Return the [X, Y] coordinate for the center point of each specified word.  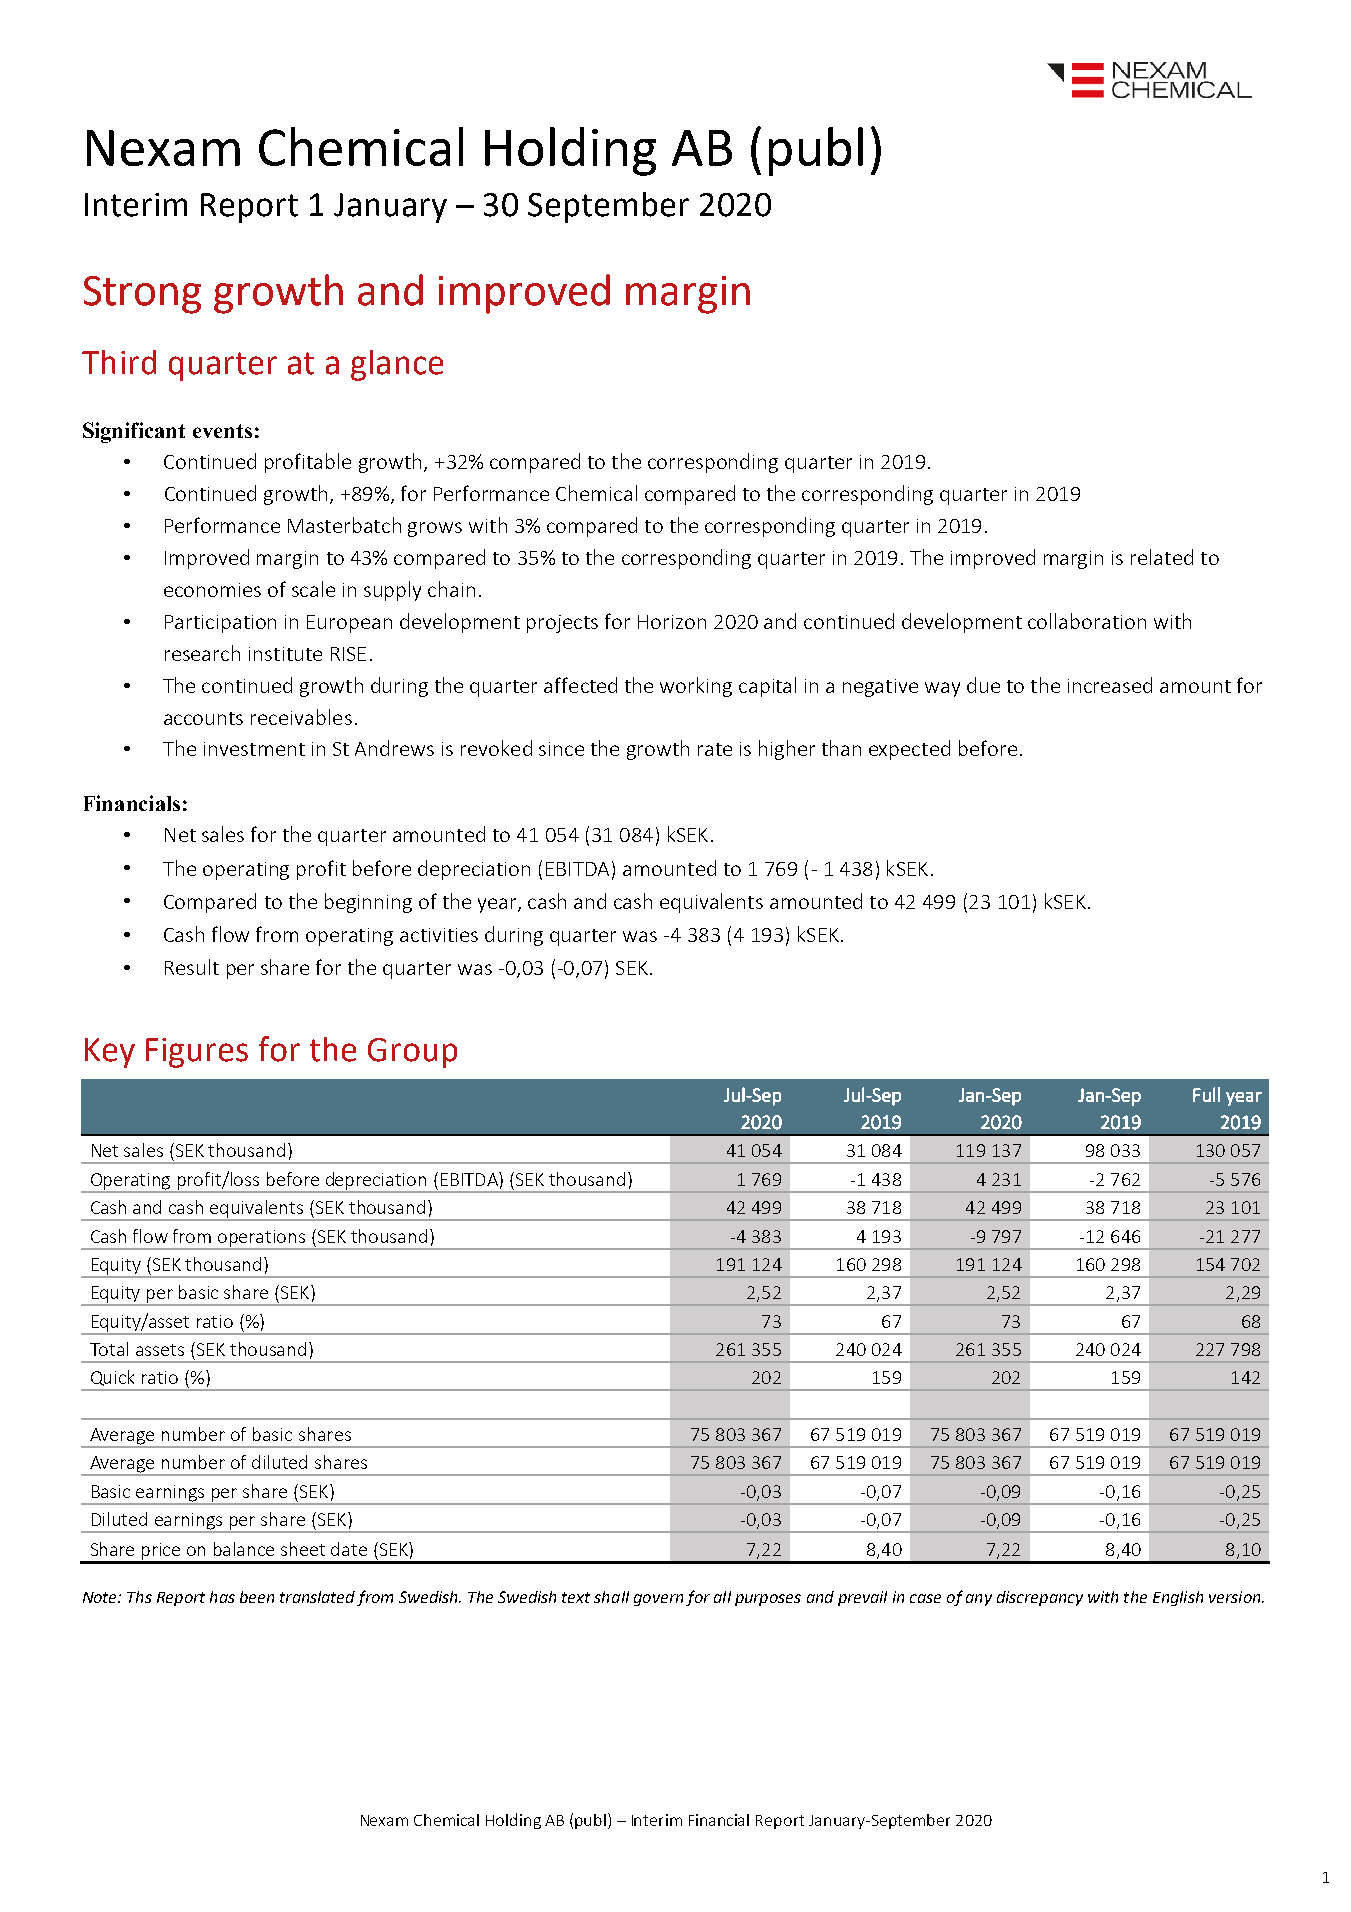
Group [412, 1053]
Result [192, 967]
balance [244, 1549]
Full [1206, 1094]
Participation [220, 624]
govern [658, 1600]
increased [1110, 685]
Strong [142, 295]
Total [109, 1349]
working [696, 687]
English [1178, 1598]
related [1162, 557]
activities [439, 935]
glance [397, 365]
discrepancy [1040, 1598]
